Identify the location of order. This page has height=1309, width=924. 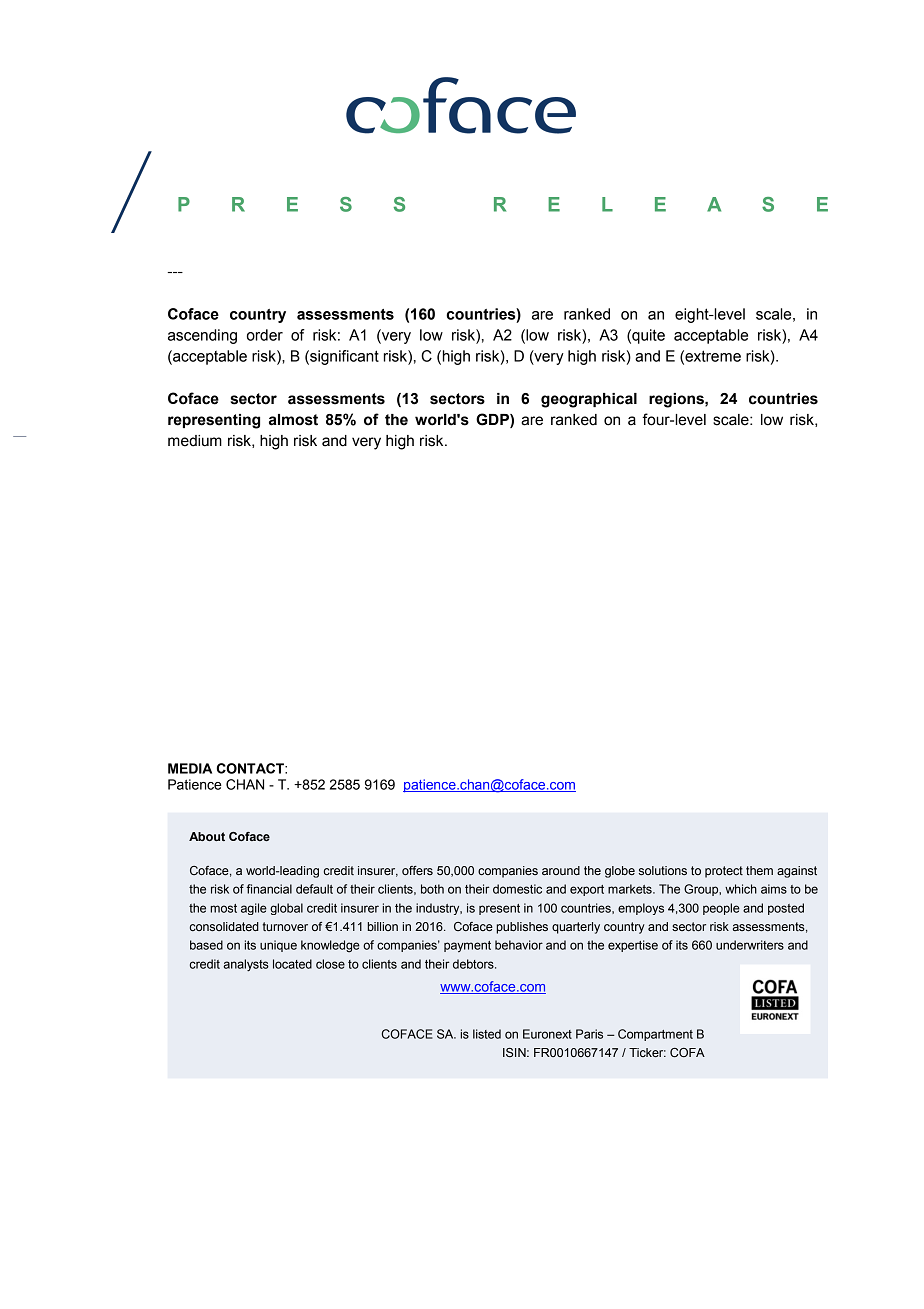
(265, 335).
